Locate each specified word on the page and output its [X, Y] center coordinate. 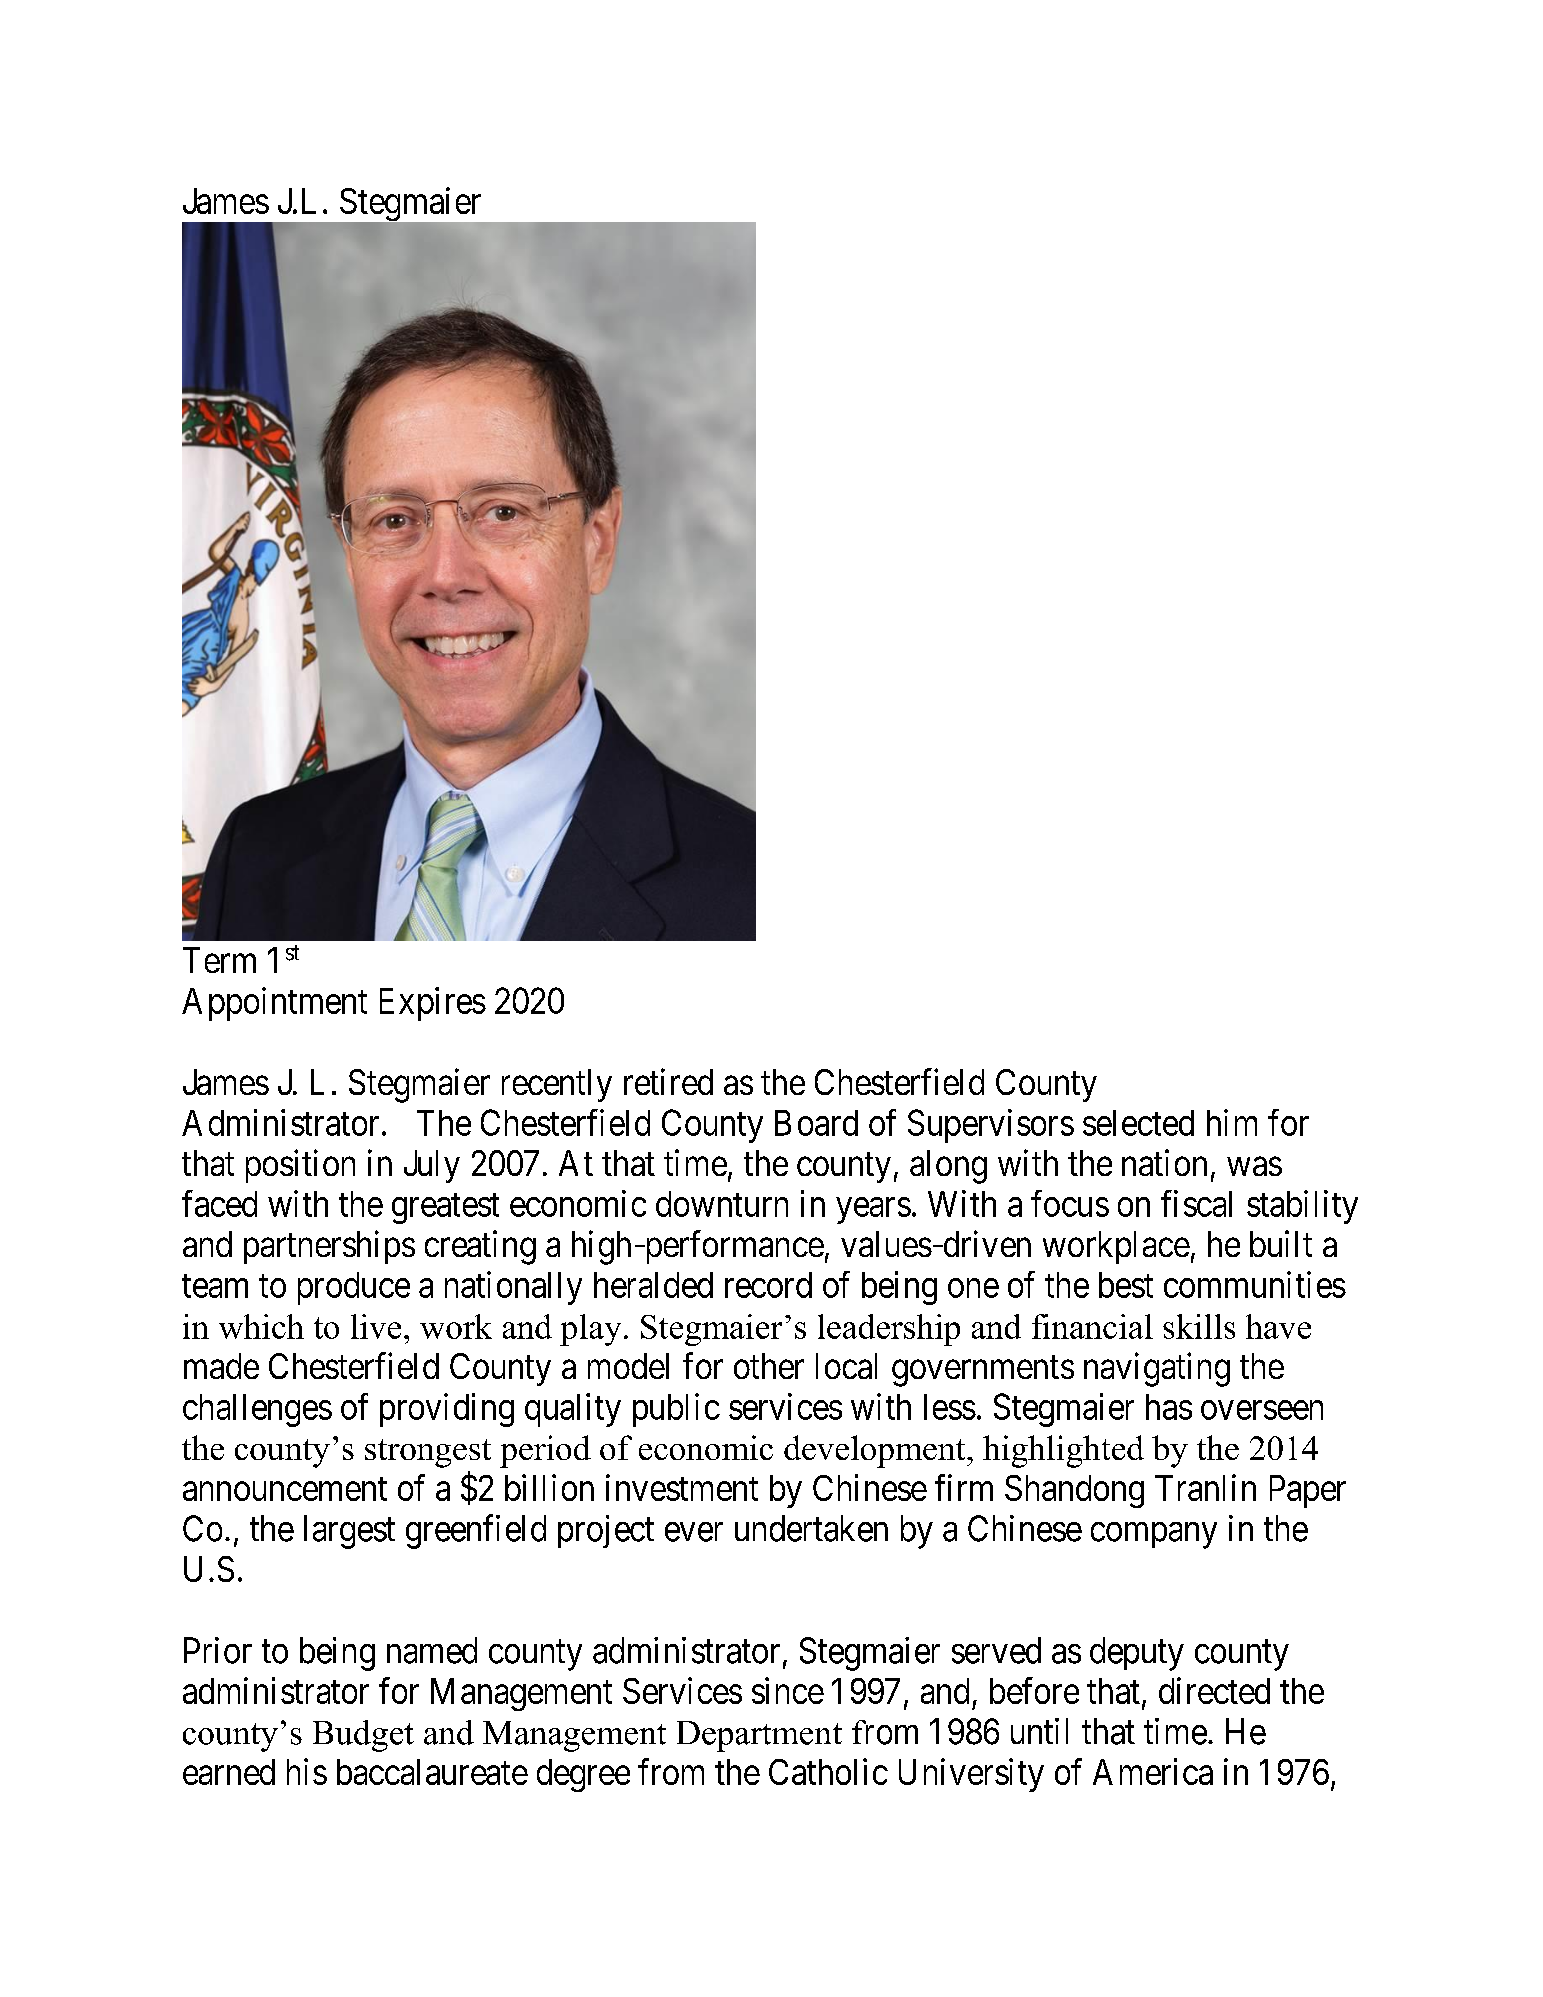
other [769, 1366]
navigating [1157, 1369]
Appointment [274, 1004]
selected [1138, 1123]
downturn [722, 1204]
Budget [363, 1736]
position [300, 1166]
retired [668, 1081]
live [376, 1326]
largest [349, 1532]
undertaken [811, 1528]
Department [759, 1736]
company [1154, 1536]
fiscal [1196, 1203]
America [1153, 1771]
